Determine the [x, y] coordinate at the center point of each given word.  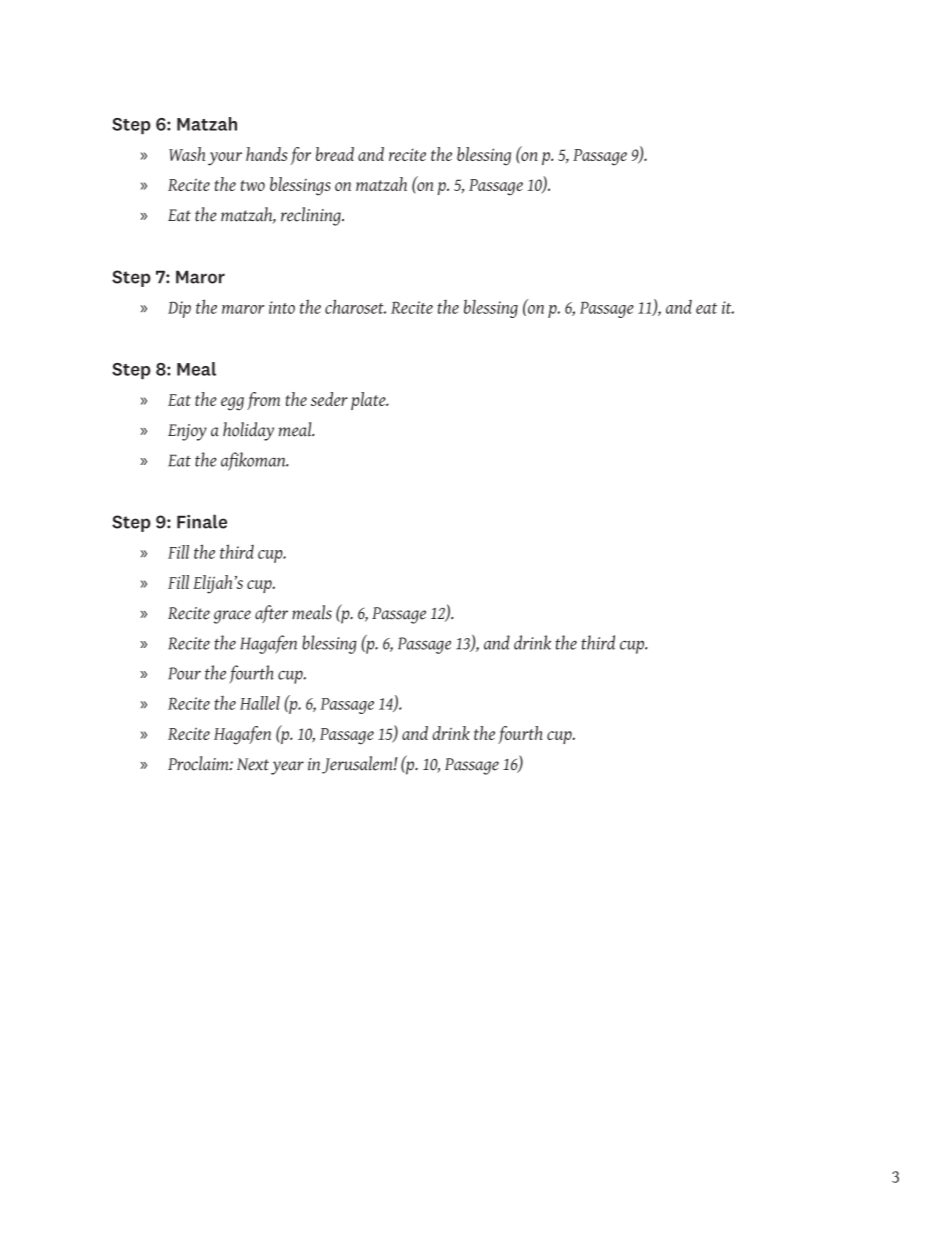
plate [369, 401]
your [225, 159]
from [263, 401]
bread [335, 154]
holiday [248, 431]
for [301, 156]
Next [253, 764]
